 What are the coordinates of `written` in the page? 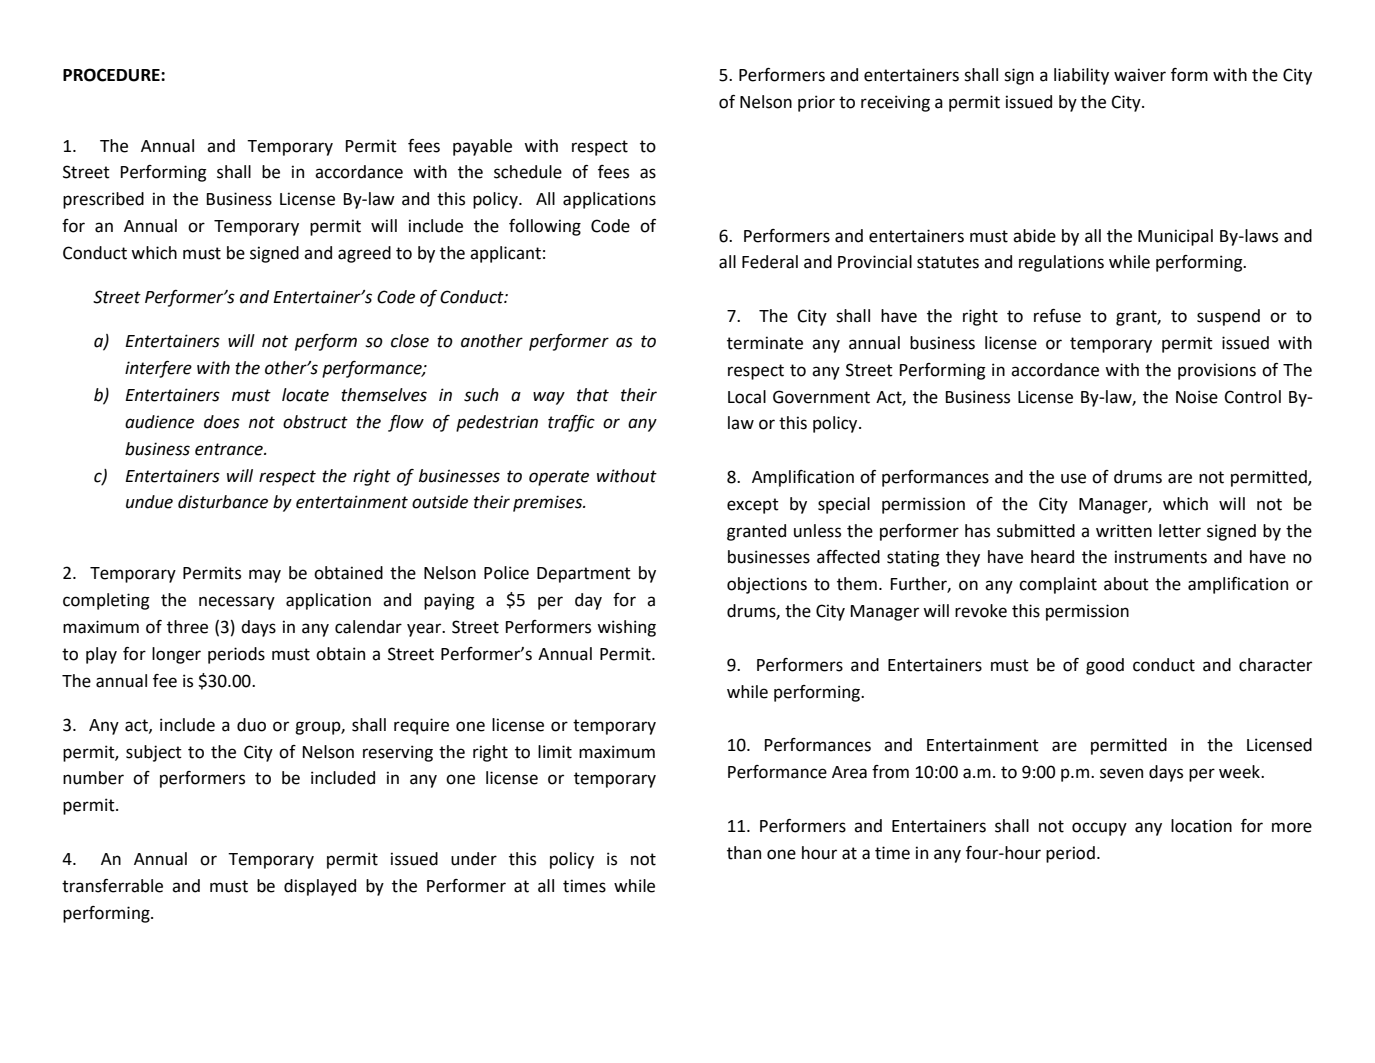 It's located at (1124, 531).
